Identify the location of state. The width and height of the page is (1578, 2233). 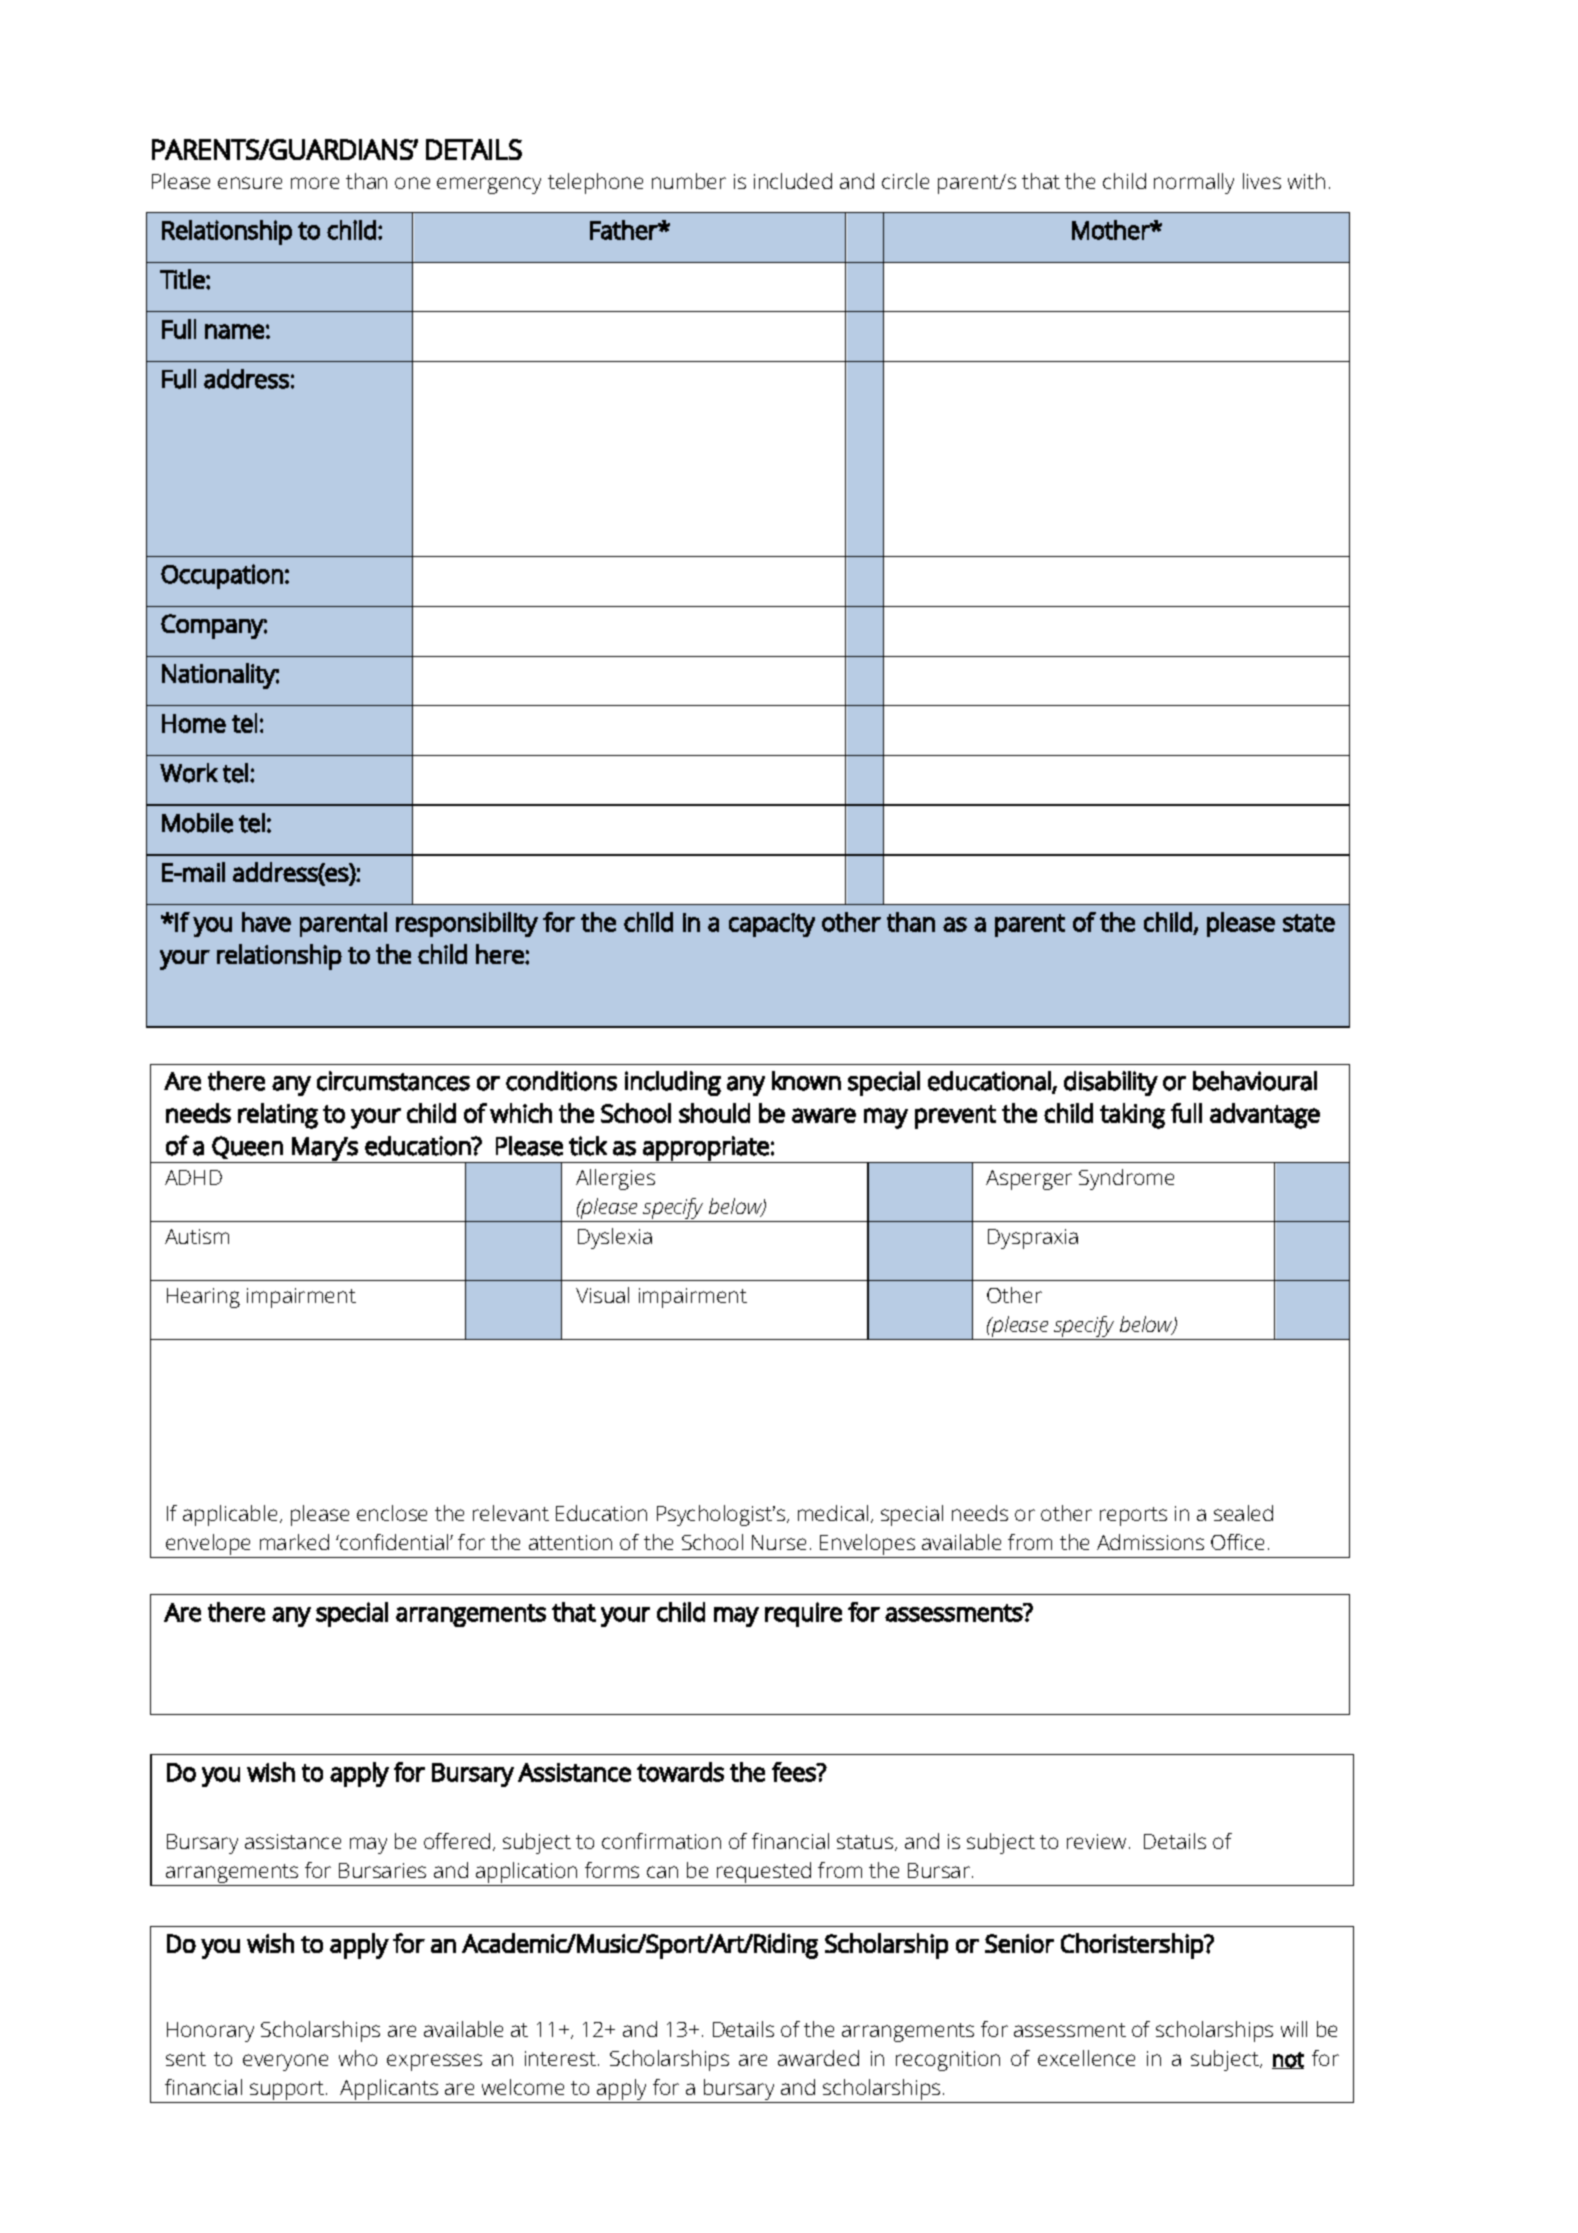
(1309, 923).
